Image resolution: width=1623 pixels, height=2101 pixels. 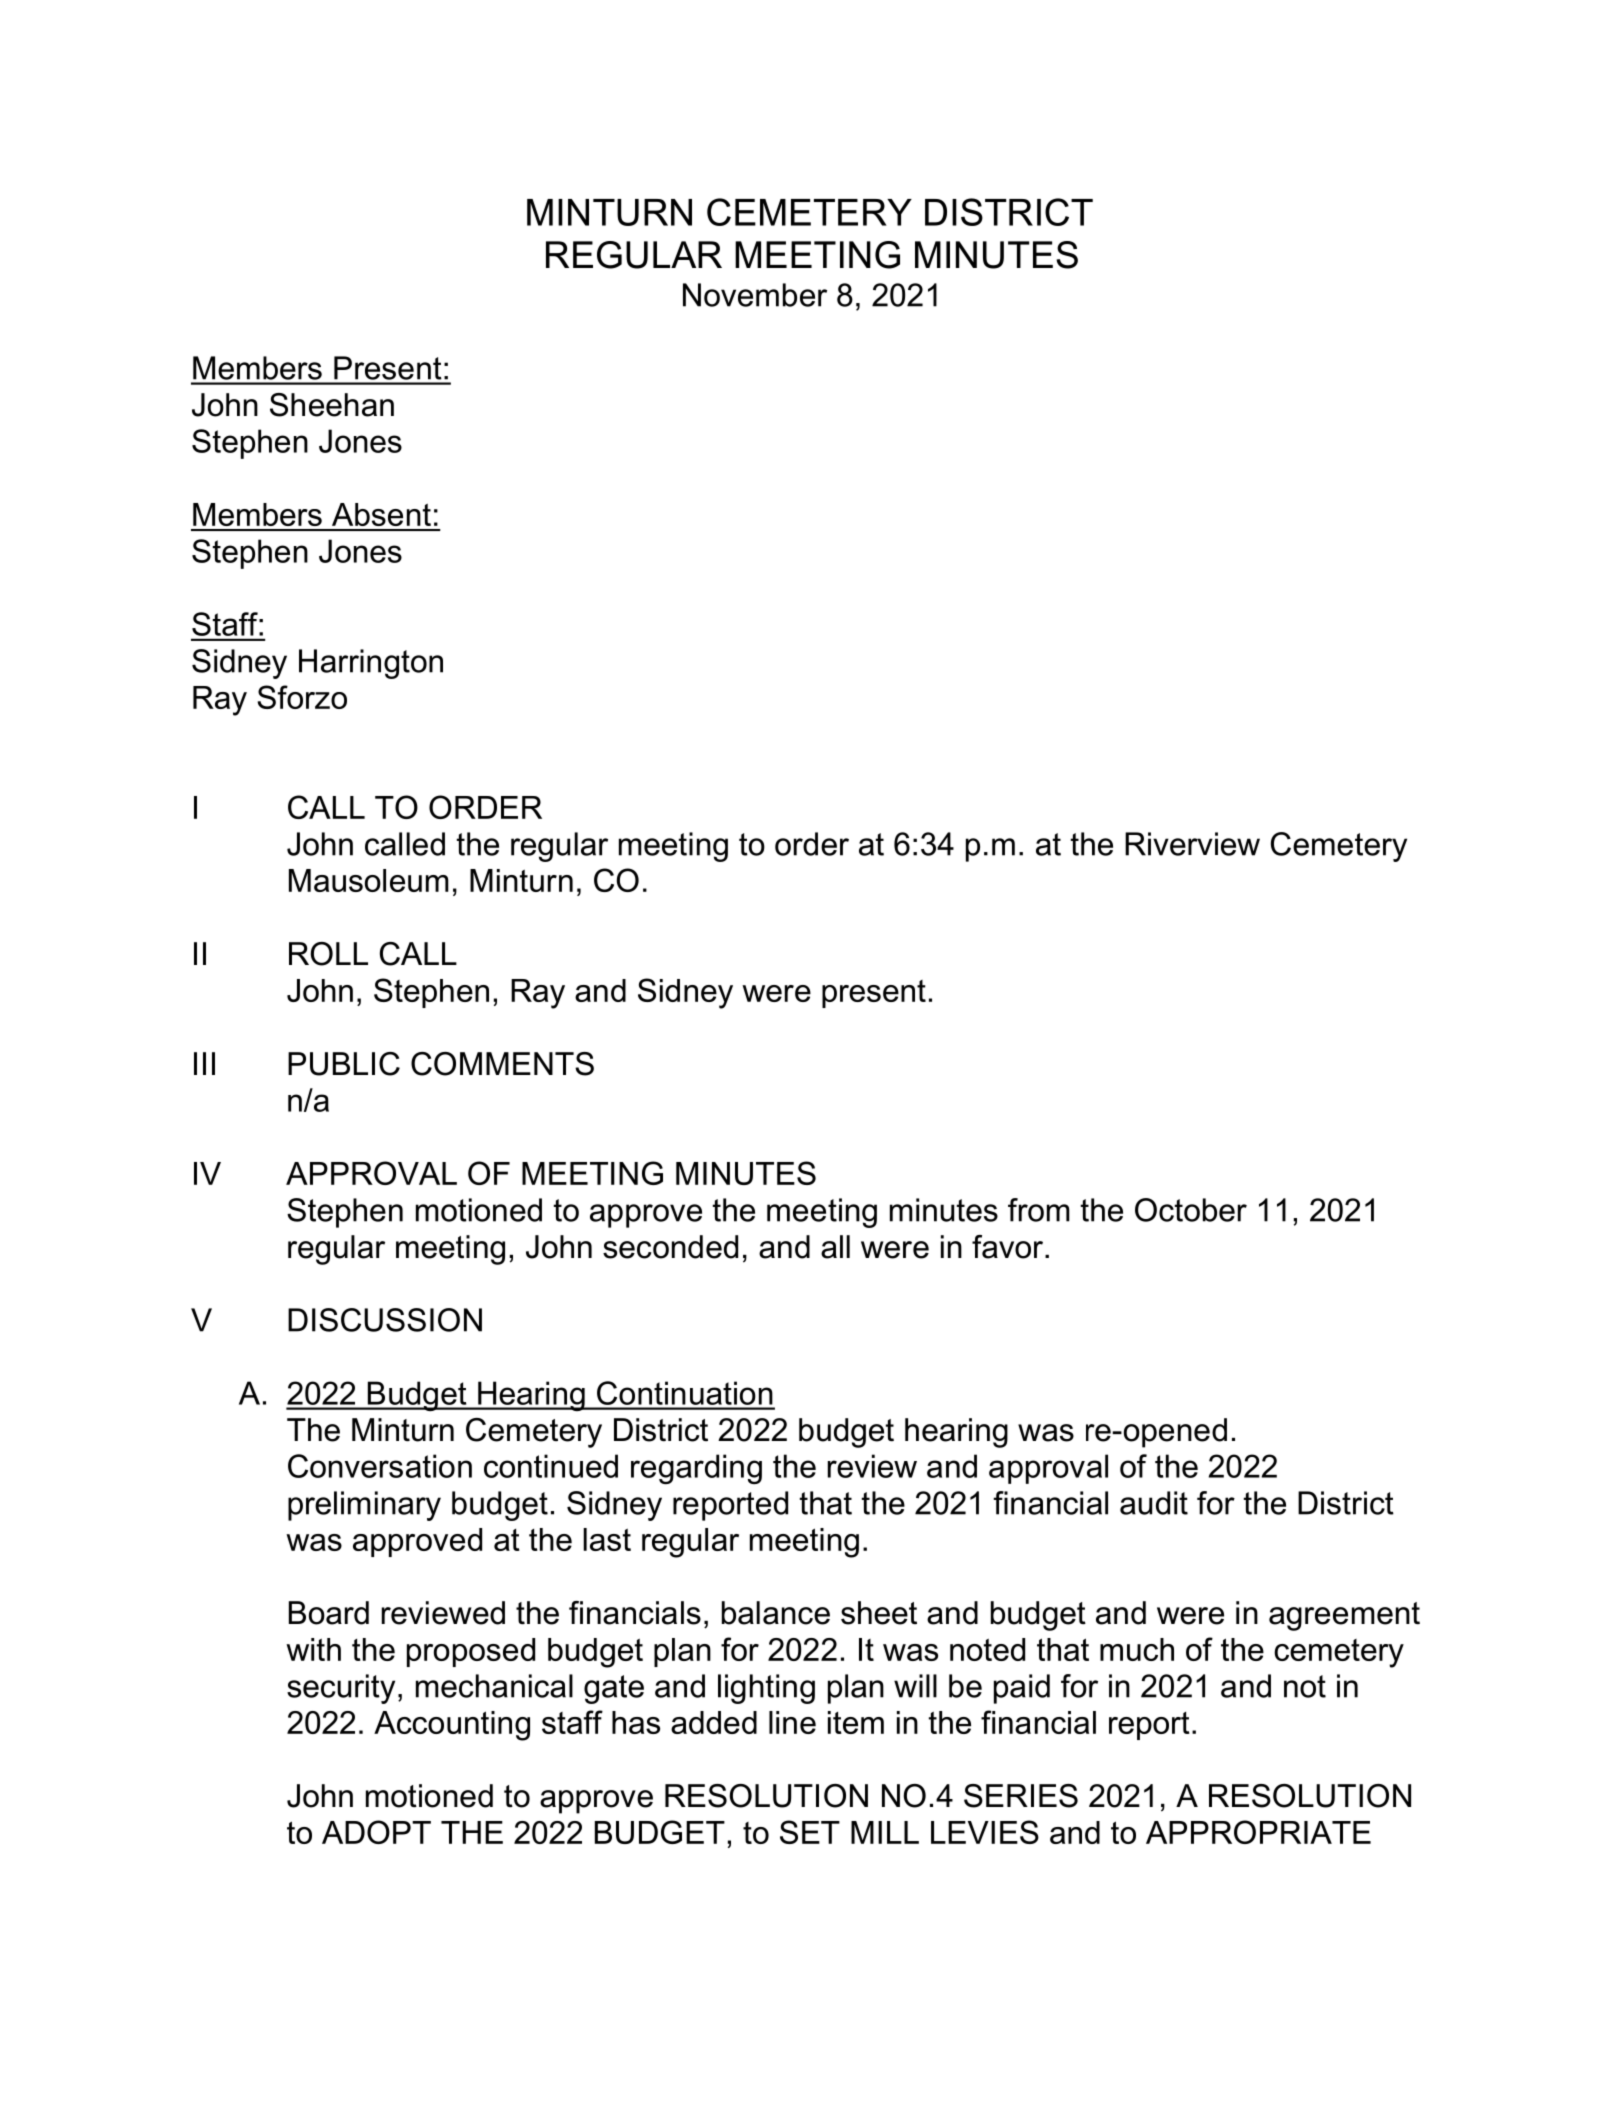 I want to click on Mausoleum, so click(x=369, y=880).
